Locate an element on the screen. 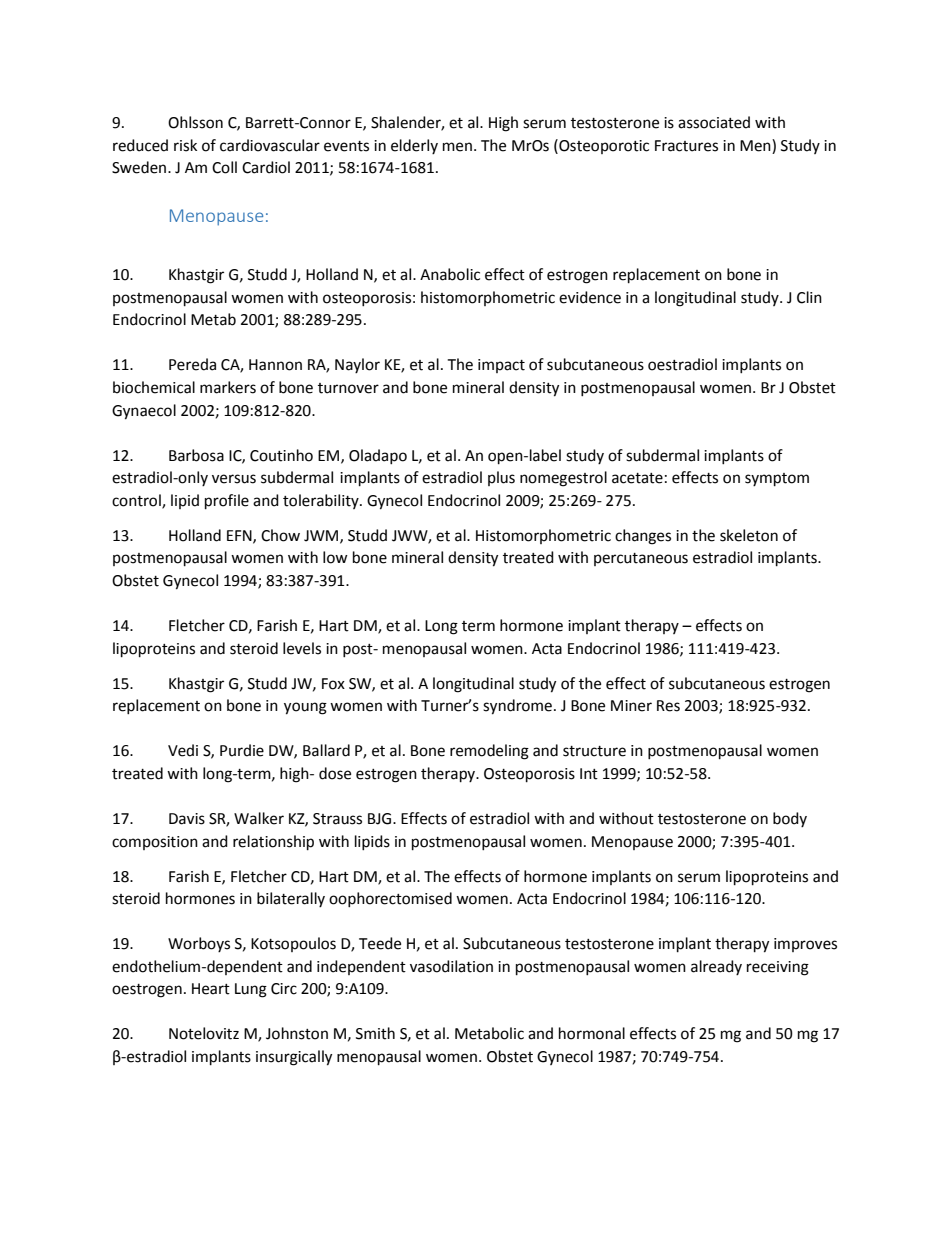 The image size is (952, 1233). vasodilation is located at coordinates (451, 966).
